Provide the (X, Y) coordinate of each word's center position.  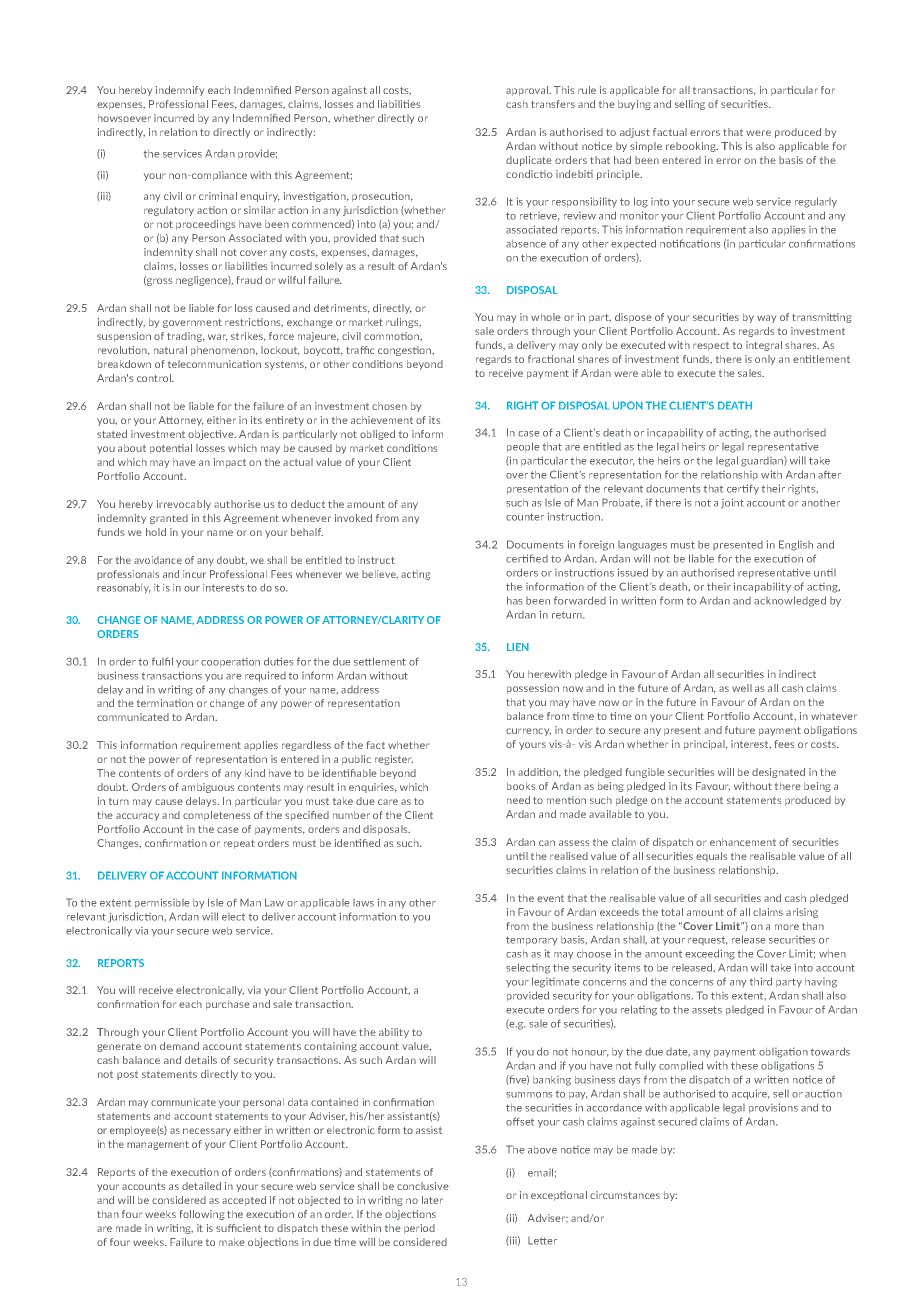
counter (525, 517)
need (518, 800)
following (202, 1215)
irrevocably (184, 505)
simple (646, 147)
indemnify (180, 91)
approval (528, 91)
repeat (239, 844)
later (432, 1200)
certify (743, 489)
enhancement (743, 842)
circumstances (625, 1195)
